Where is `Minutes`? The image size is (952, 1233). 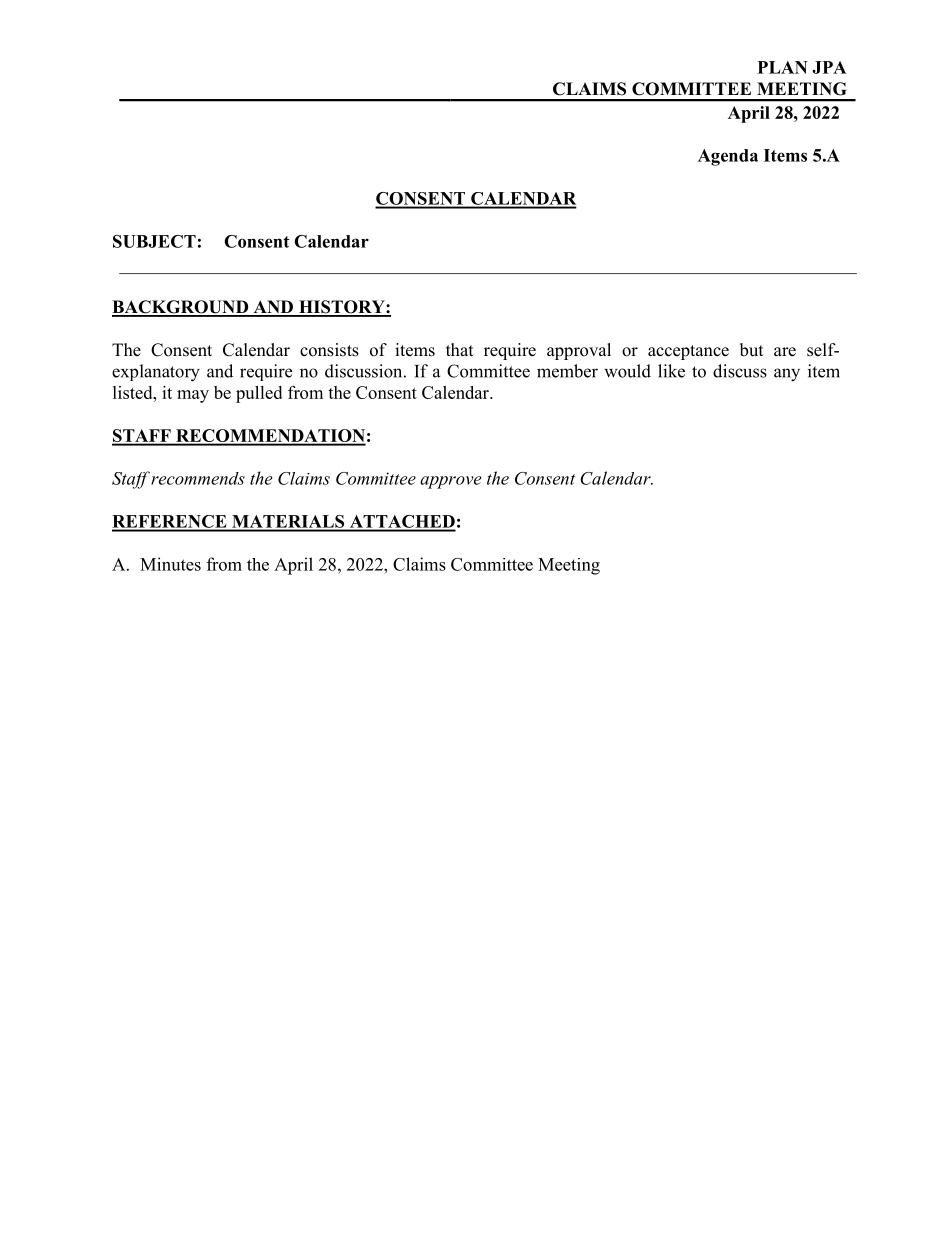
Minutes is located at coordinates (170, 564).
